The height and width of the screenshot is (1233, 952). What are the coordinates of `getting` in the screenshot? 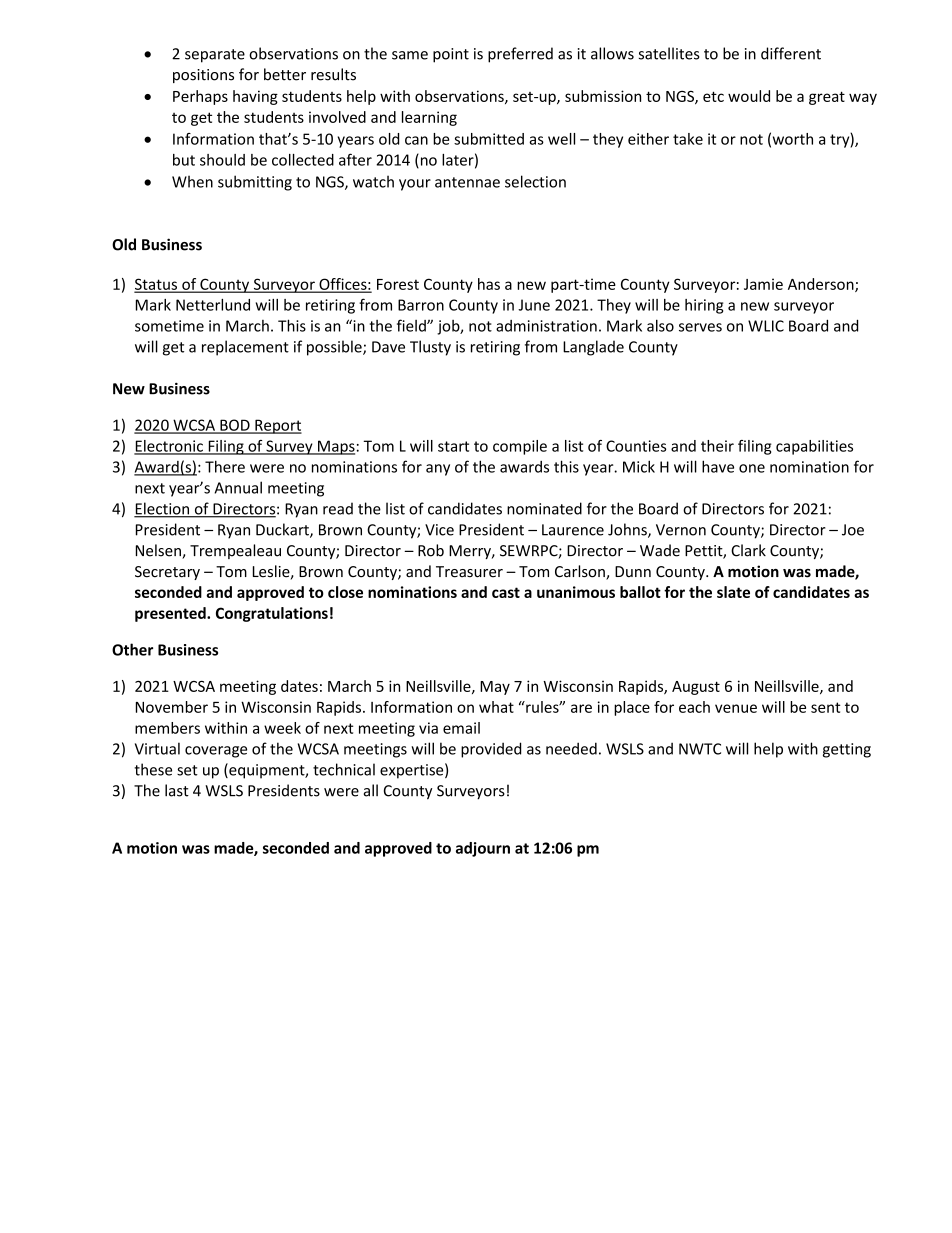 It's located at (847, 750).
